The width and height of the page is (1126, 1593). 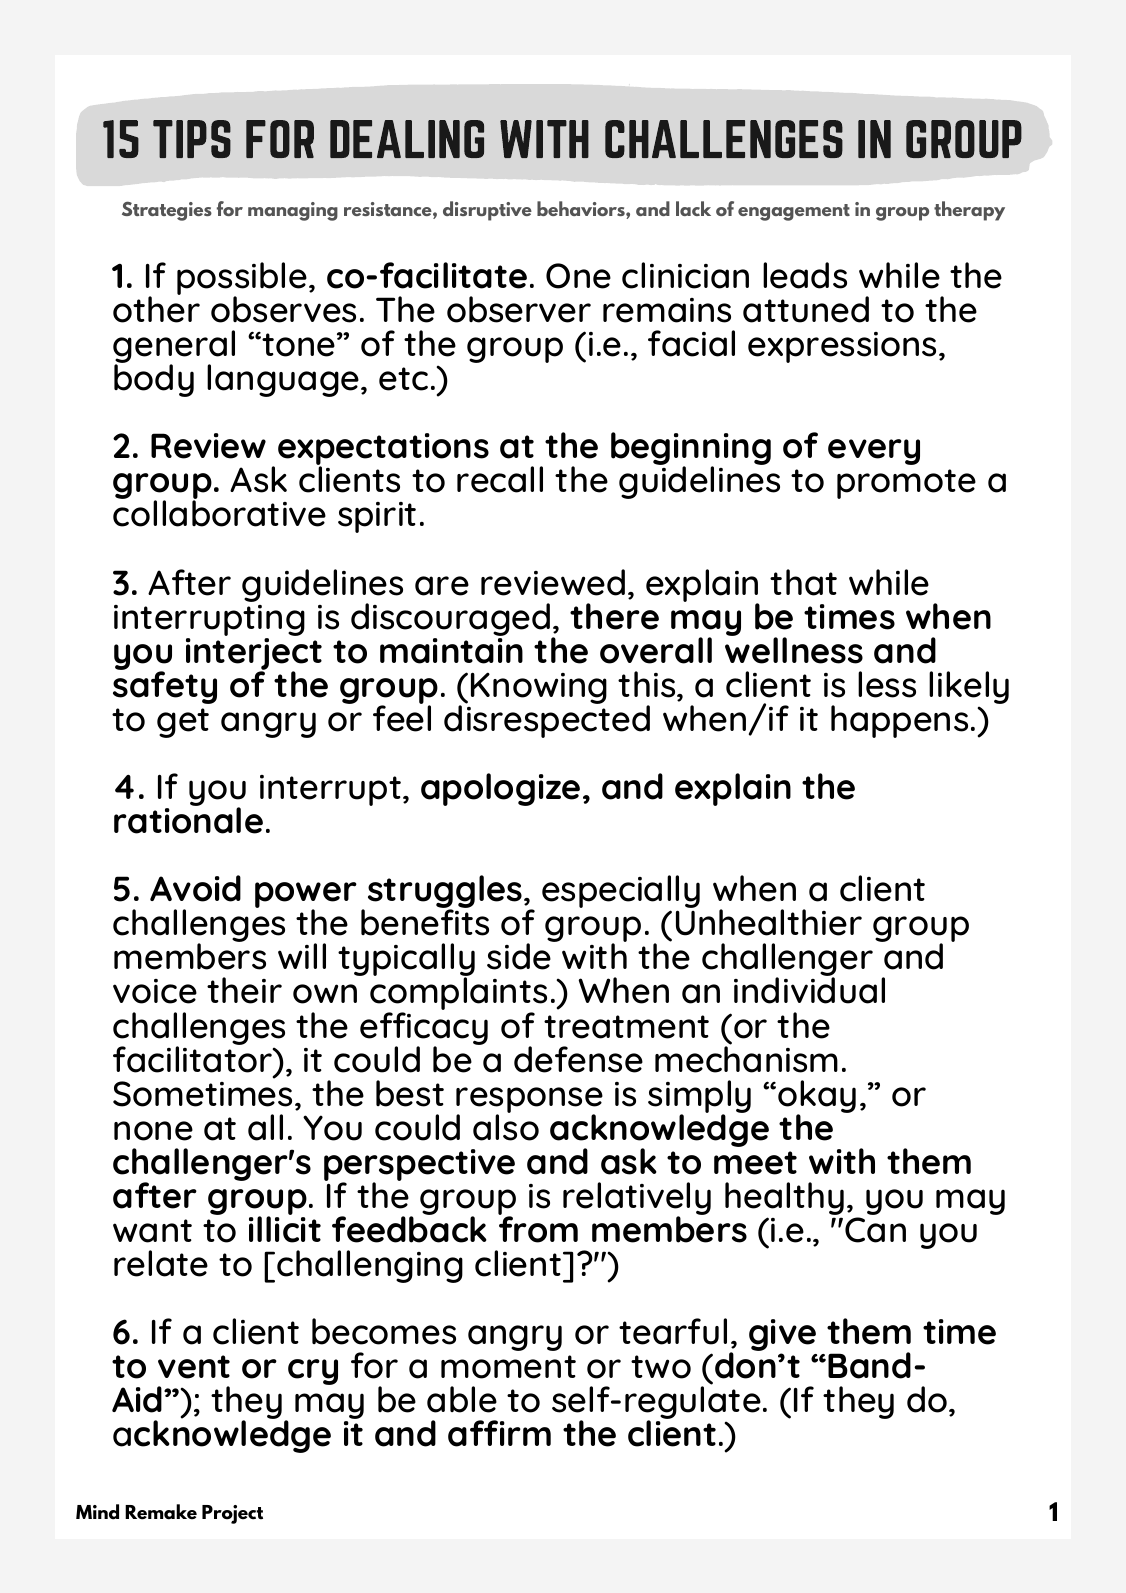 What do you see at coordinates (875, 1230) in the page?
I see `Can` at bounding box center [875, 1230].
